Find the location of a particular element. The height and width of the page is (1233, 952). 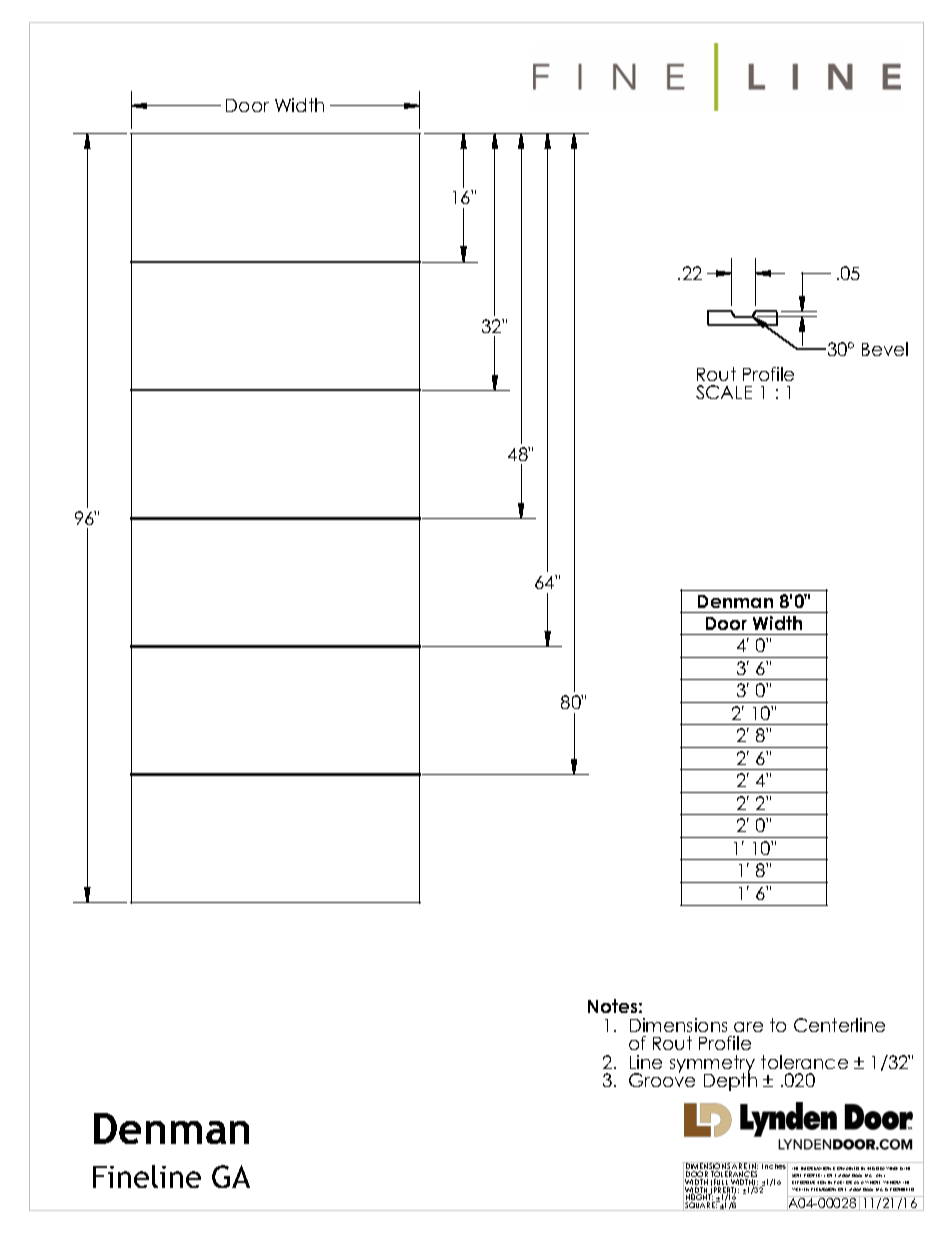

Bevel is located at coordinates (885, 349).
